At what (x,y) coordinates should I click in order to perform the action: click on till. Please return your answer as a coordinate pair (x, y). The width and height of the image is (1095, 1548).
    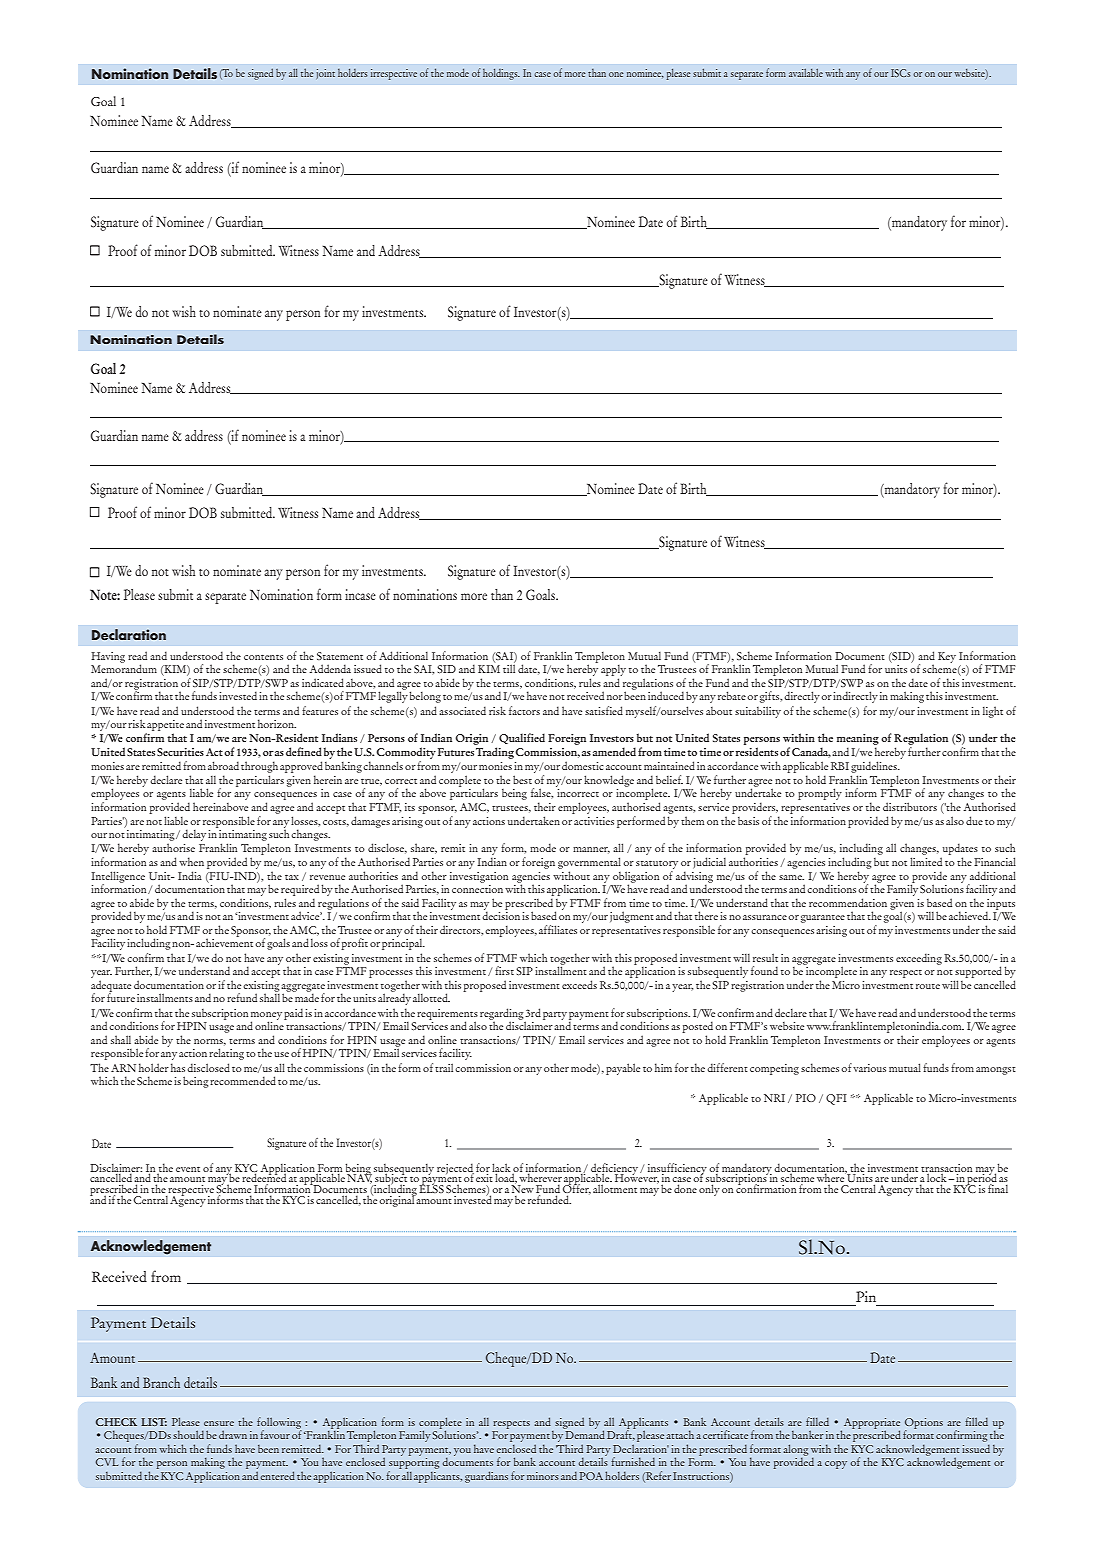
    Looking at the image, I should click on (509, 667).
